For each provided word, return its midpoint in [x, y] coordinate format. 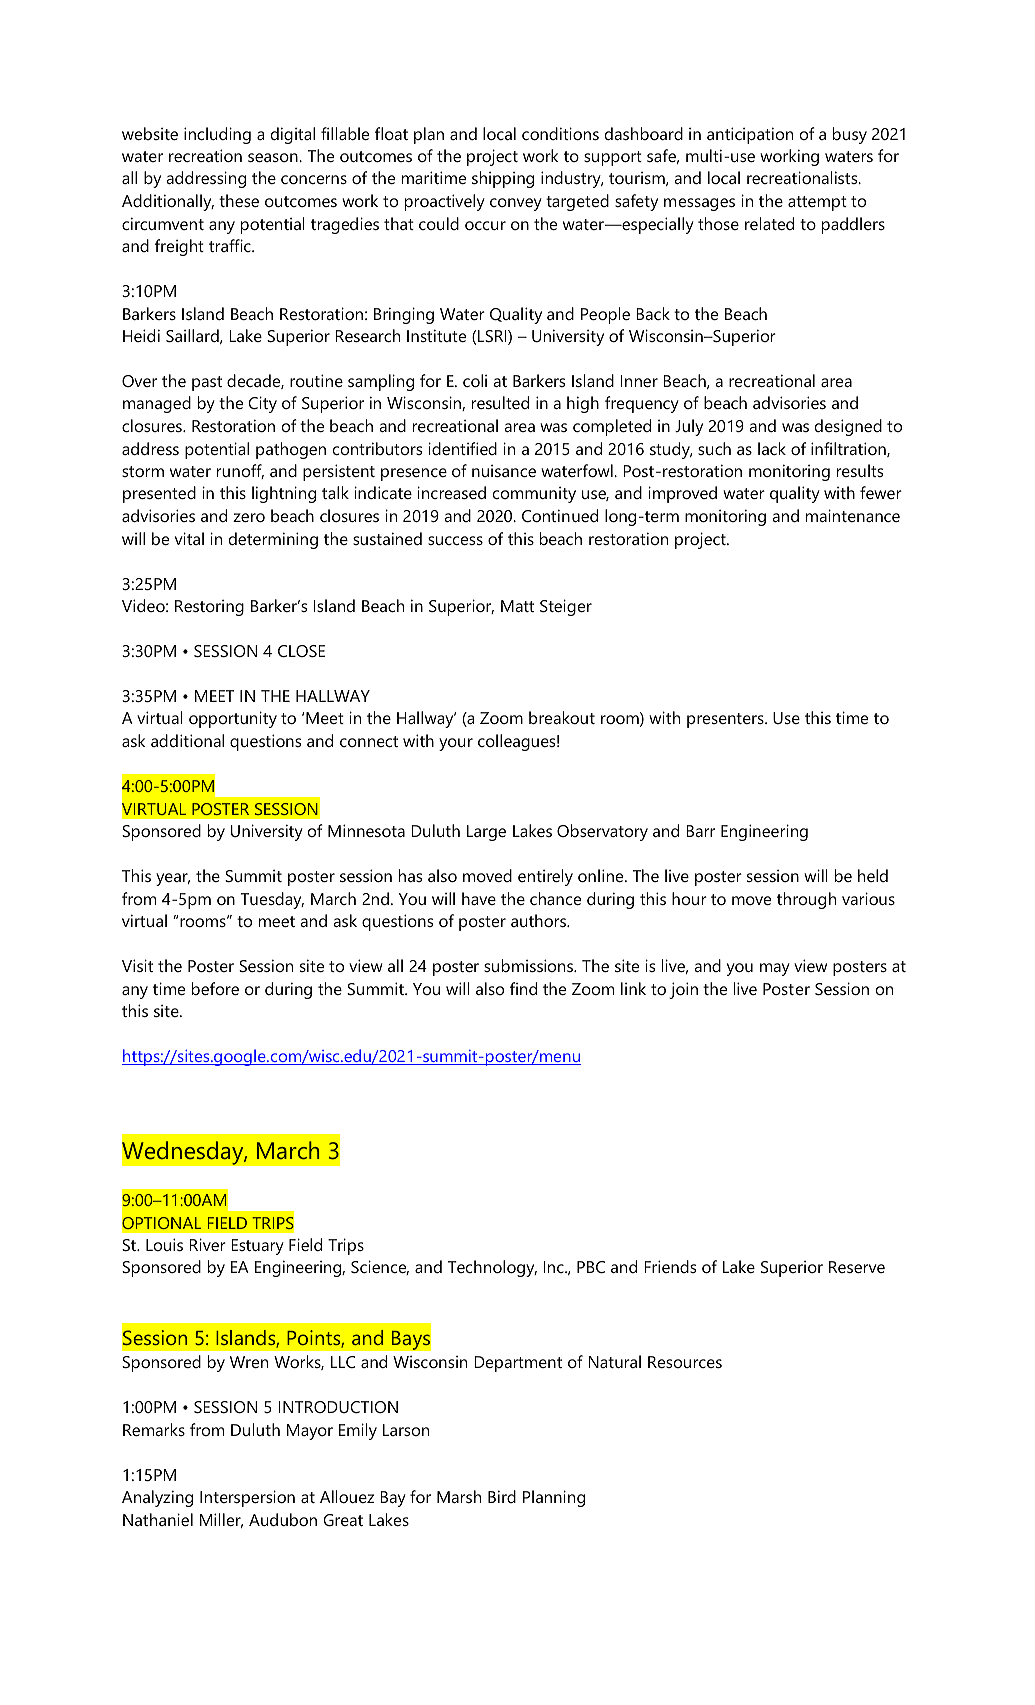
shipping [503, 179]
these [239, 200]
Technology [492, 1268]
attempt [817, 203]
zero [249, 517]
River [207, 1244]
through [806, 900]
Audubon [283, 1519]
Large [486, 833]
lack [772, 448]
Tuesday [272, 900]
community [534, 495]
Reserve [857, 1267]
